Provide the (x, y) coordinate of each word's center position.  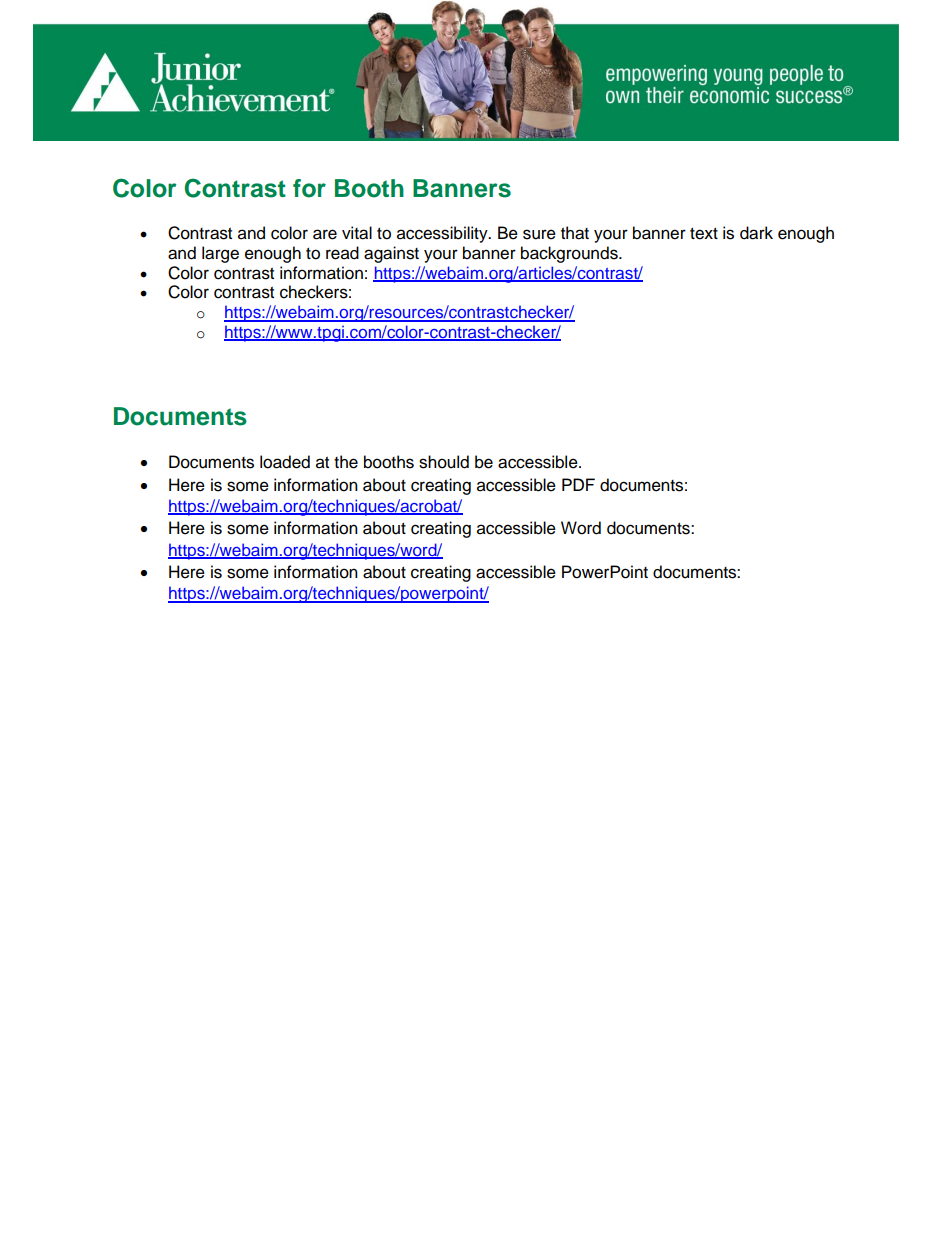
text (704, 234)
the (346, 462)
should (444, 462)
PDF (578, 484)
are (325, 234)
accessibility (443, 234)
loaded (285, 462)
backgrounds (570, 254)
